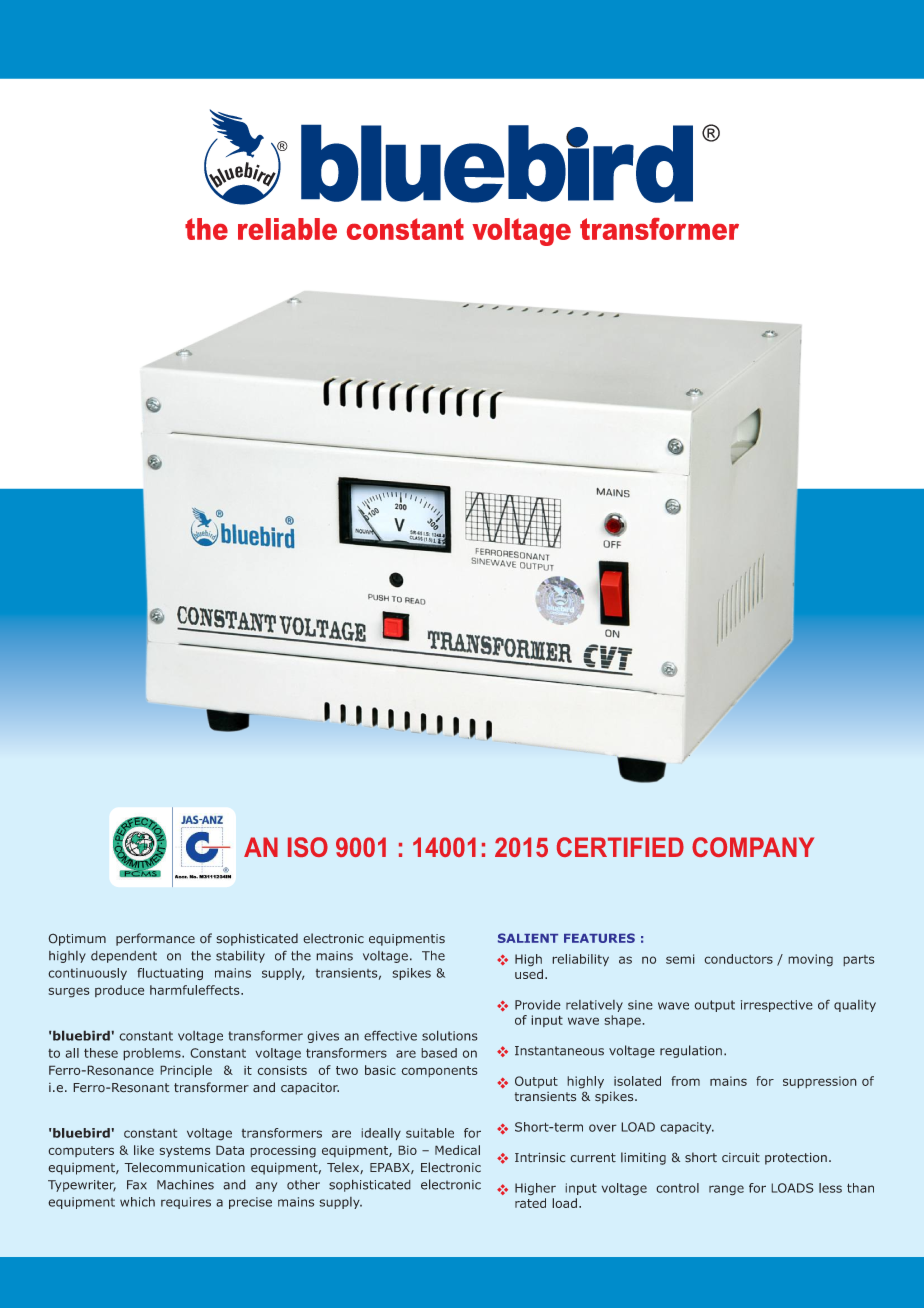 The width and height of the page is (924, 1308). Describe the element at coordinates (184, 1167) in the page. I see `Telecommunication` at that location.
